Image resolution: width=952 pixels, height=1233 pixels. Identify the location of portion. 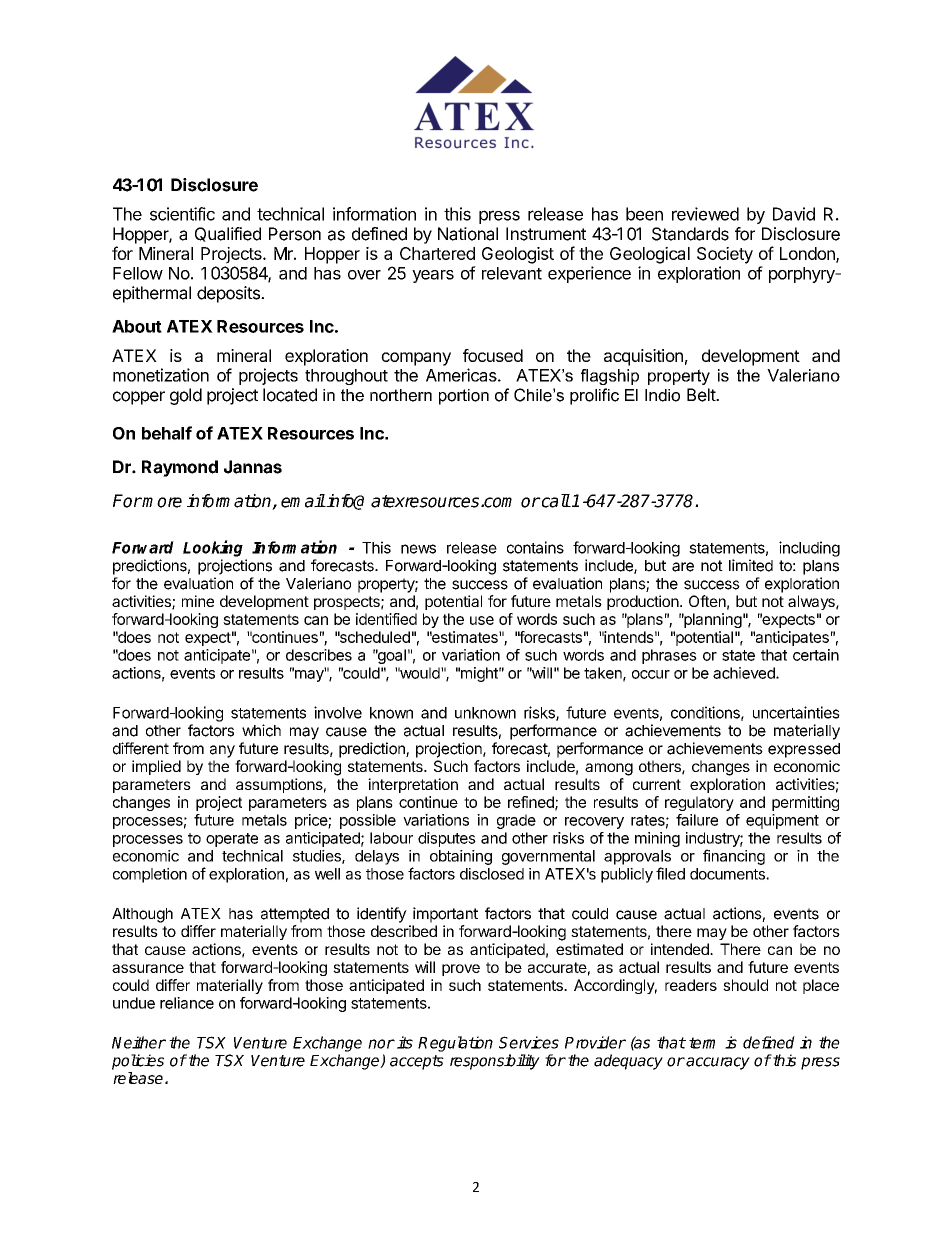
(464, 397).
